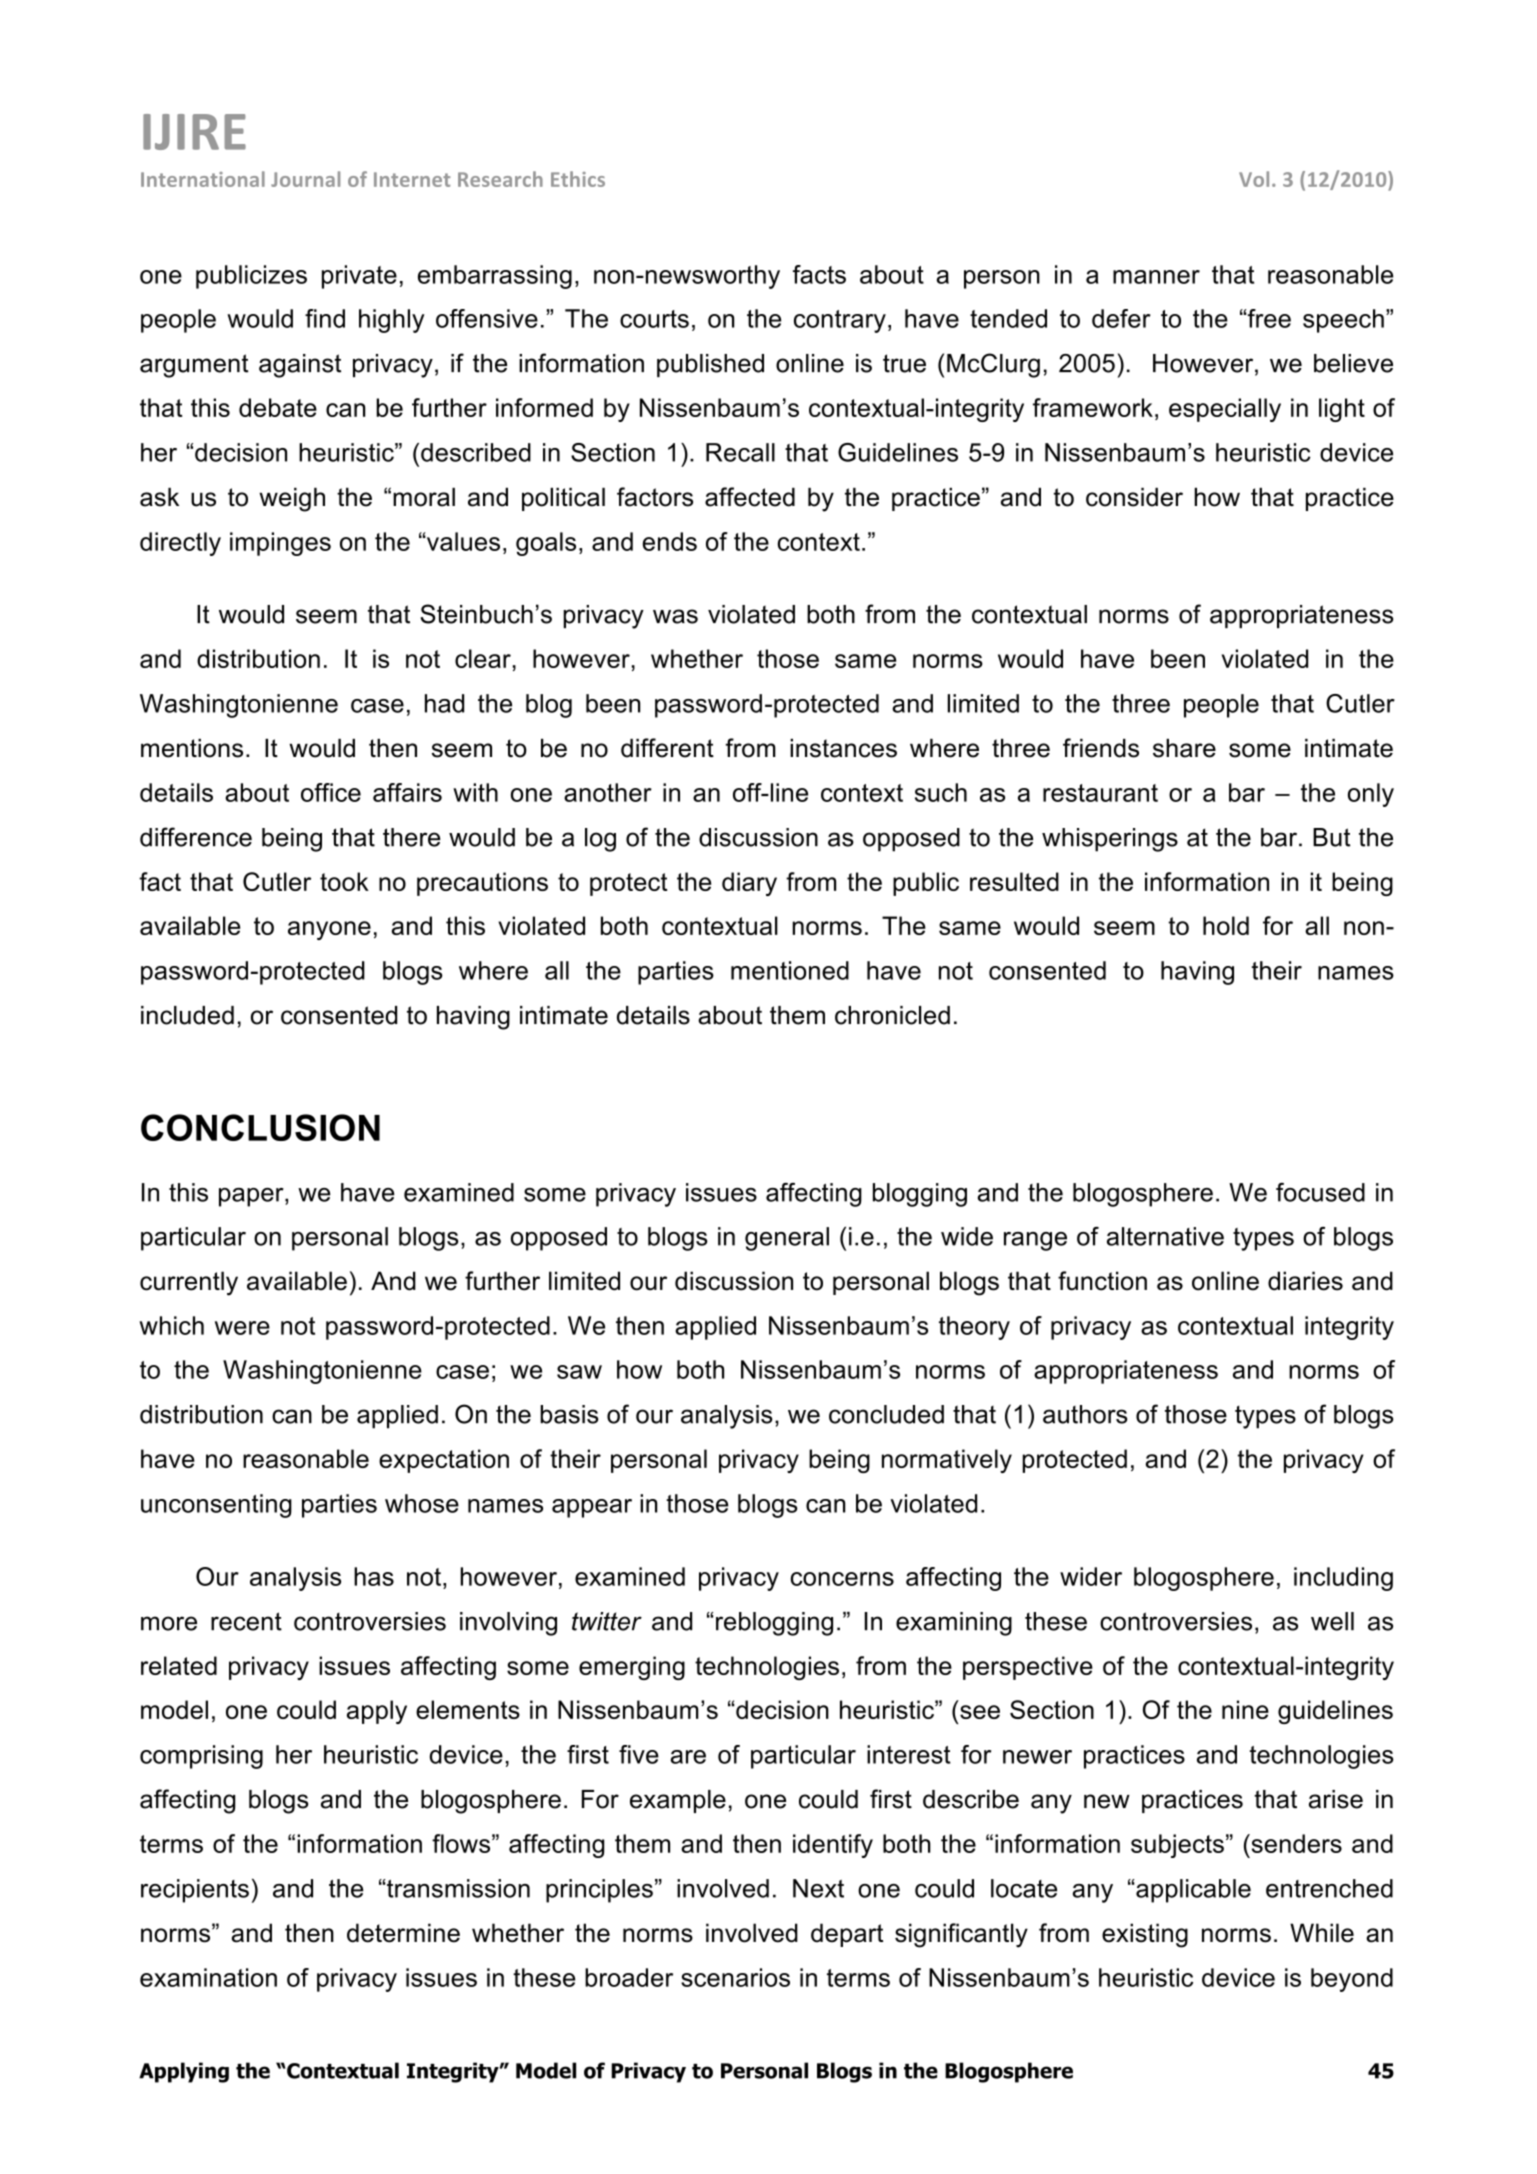 The height and width of the page is (2174, 1537). I want to click on hold, so click(1226, 925).
